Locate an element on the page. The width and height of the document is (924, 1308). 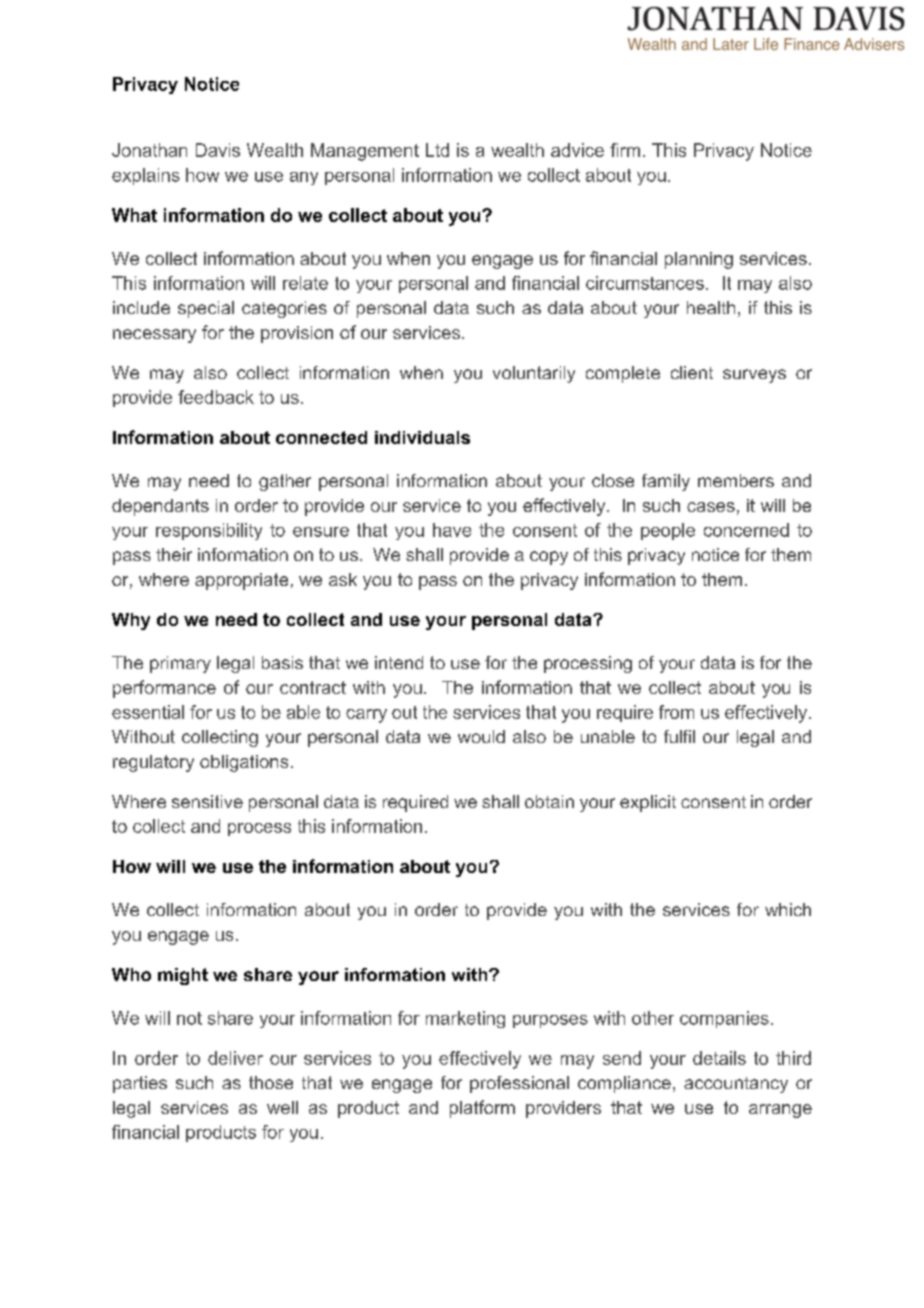
intend is located at coordinates (399, 662).
